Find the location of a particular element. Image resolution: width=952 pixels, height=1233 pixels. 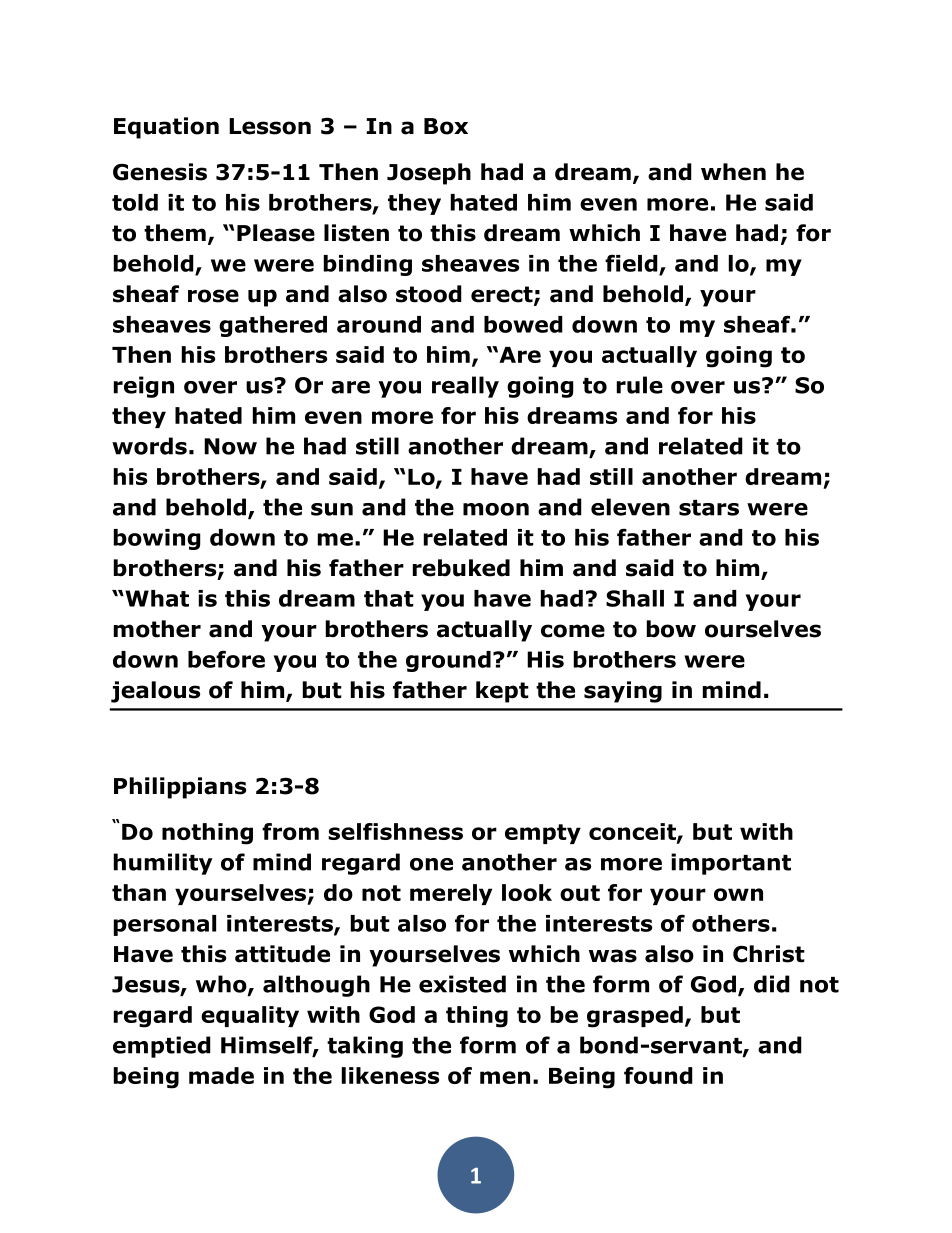

Genesis is located at coordinates (160, 172).
